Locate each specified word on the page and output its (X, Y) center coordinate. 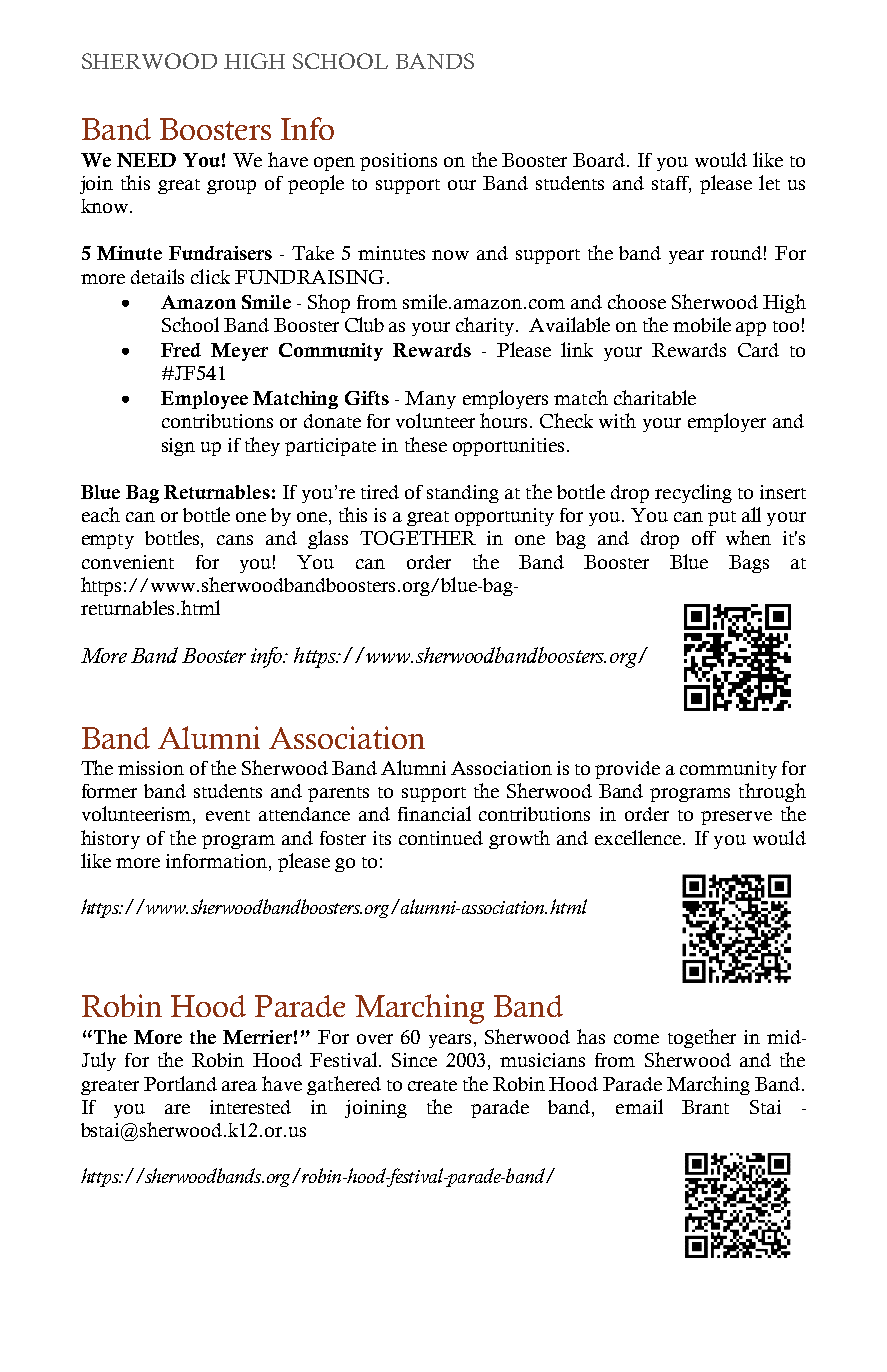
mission (151, 768)
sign (178, 447)
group (231, 187)
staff (671, 184)
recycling (693, 493)
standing (463, 494)
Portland (180, 1083)
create (432, 1085)
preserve (736, 818)
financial (434, 813)
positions (398, 162)
